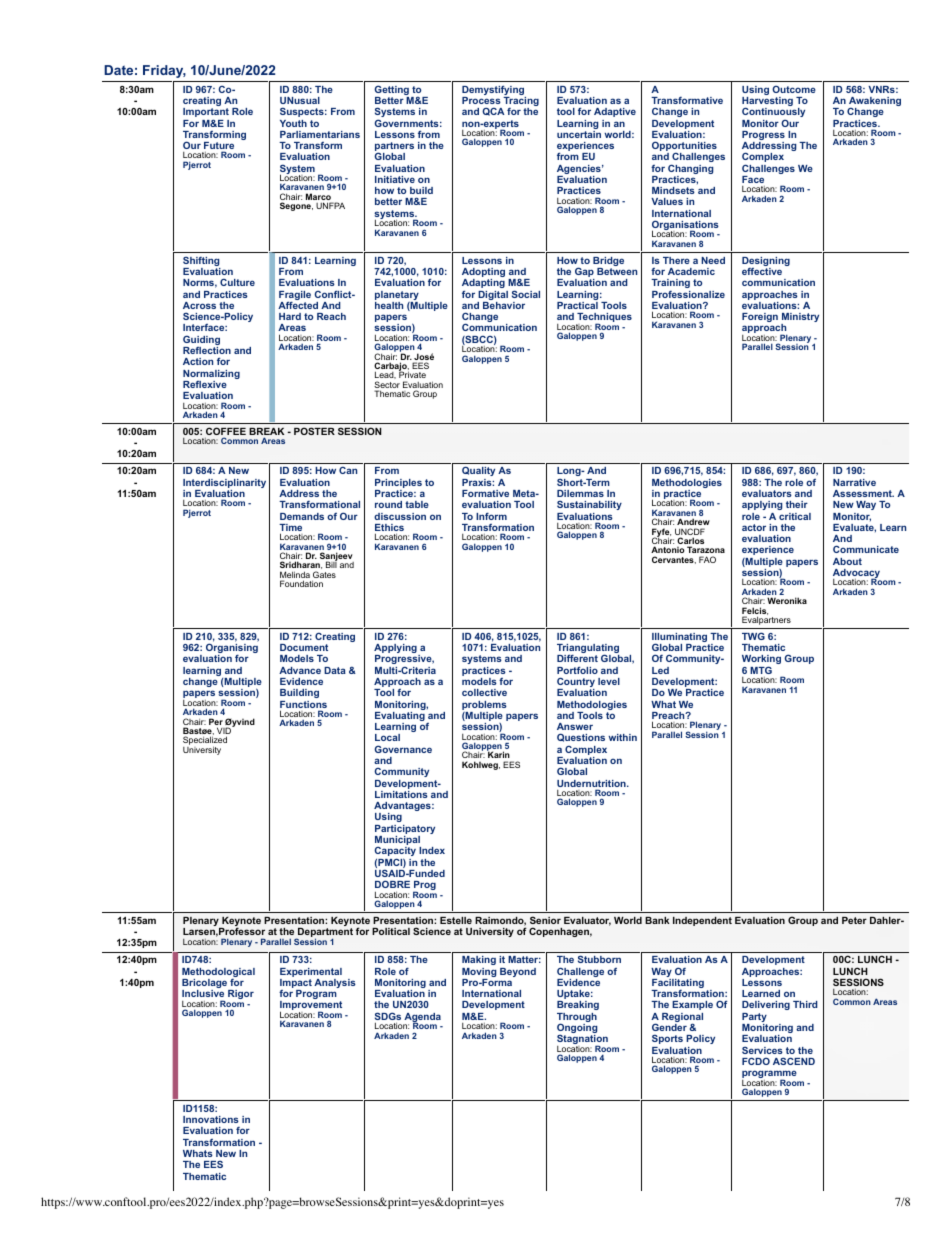 This screenshot has width=952, height=1233. I want to click on About, so click(847, 561).
